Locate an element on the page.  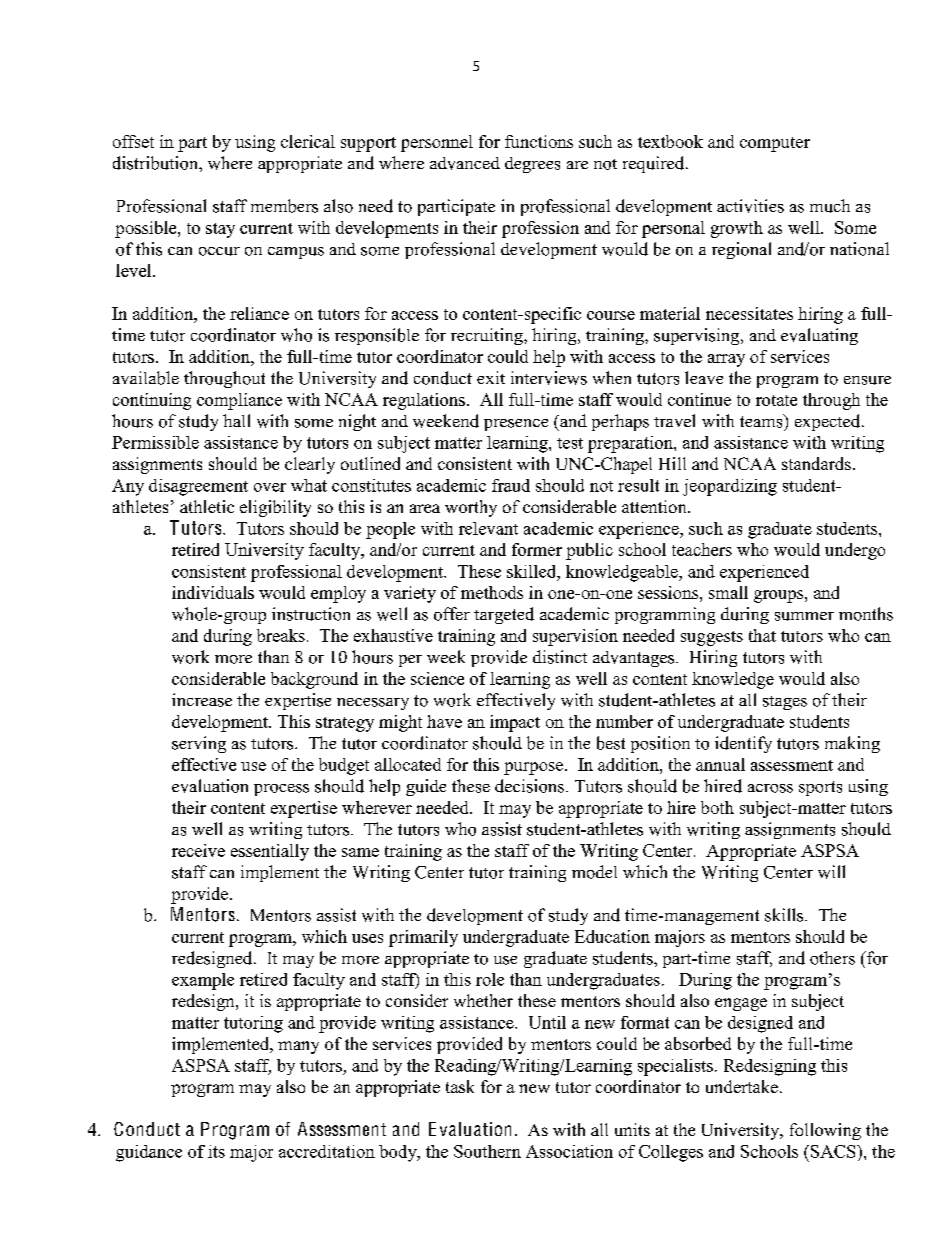
decisions is located at coordinates (529, 786).
